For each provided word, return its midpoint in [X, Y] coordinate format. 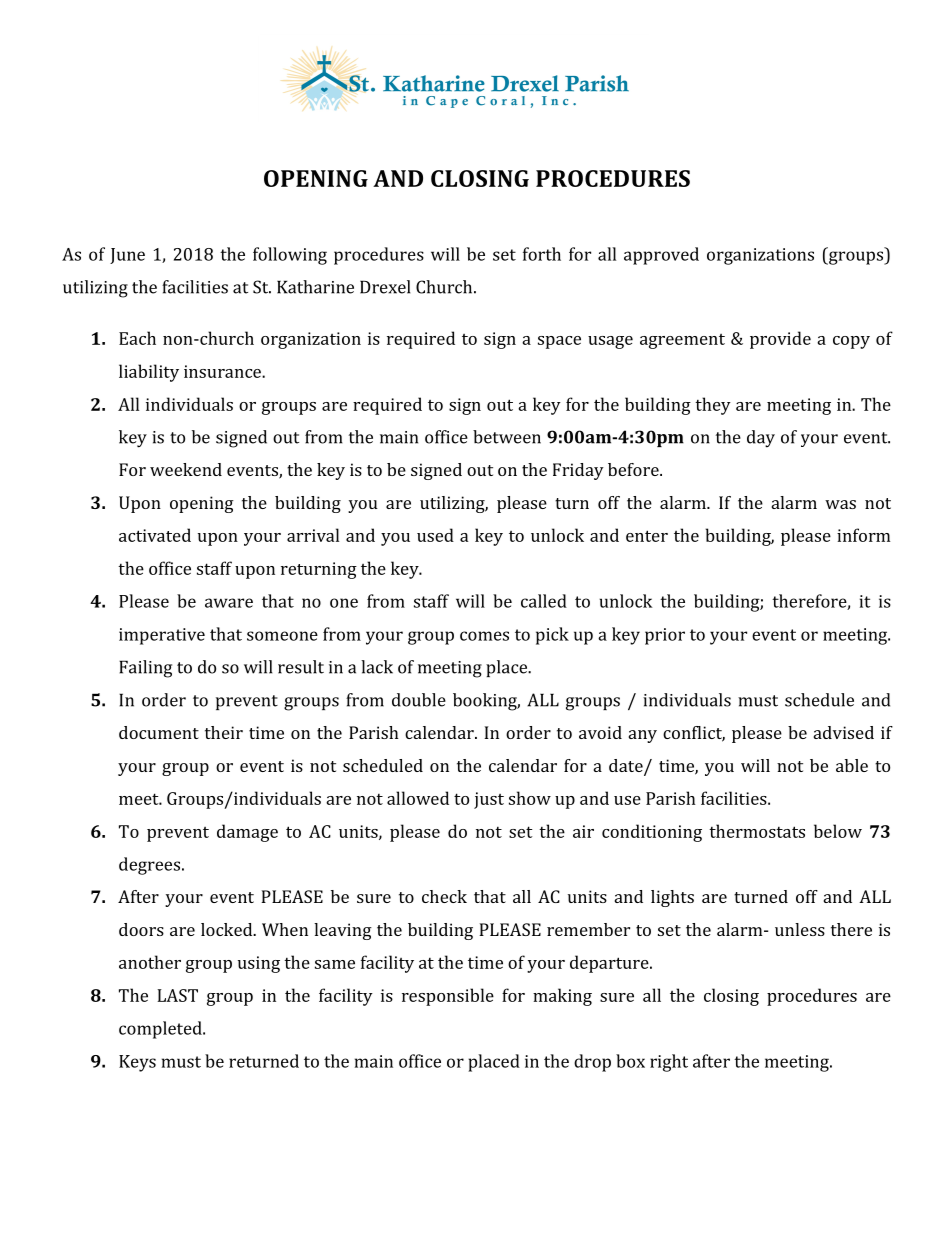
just [489, 800]
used [435, 535]
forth [542, 254]
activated [155, 535]
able [852, 765]
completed [161, 1030]
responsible [448, 997]
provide [780, 340]
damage [247, 833]
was [840, 504]
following [290, 256]
